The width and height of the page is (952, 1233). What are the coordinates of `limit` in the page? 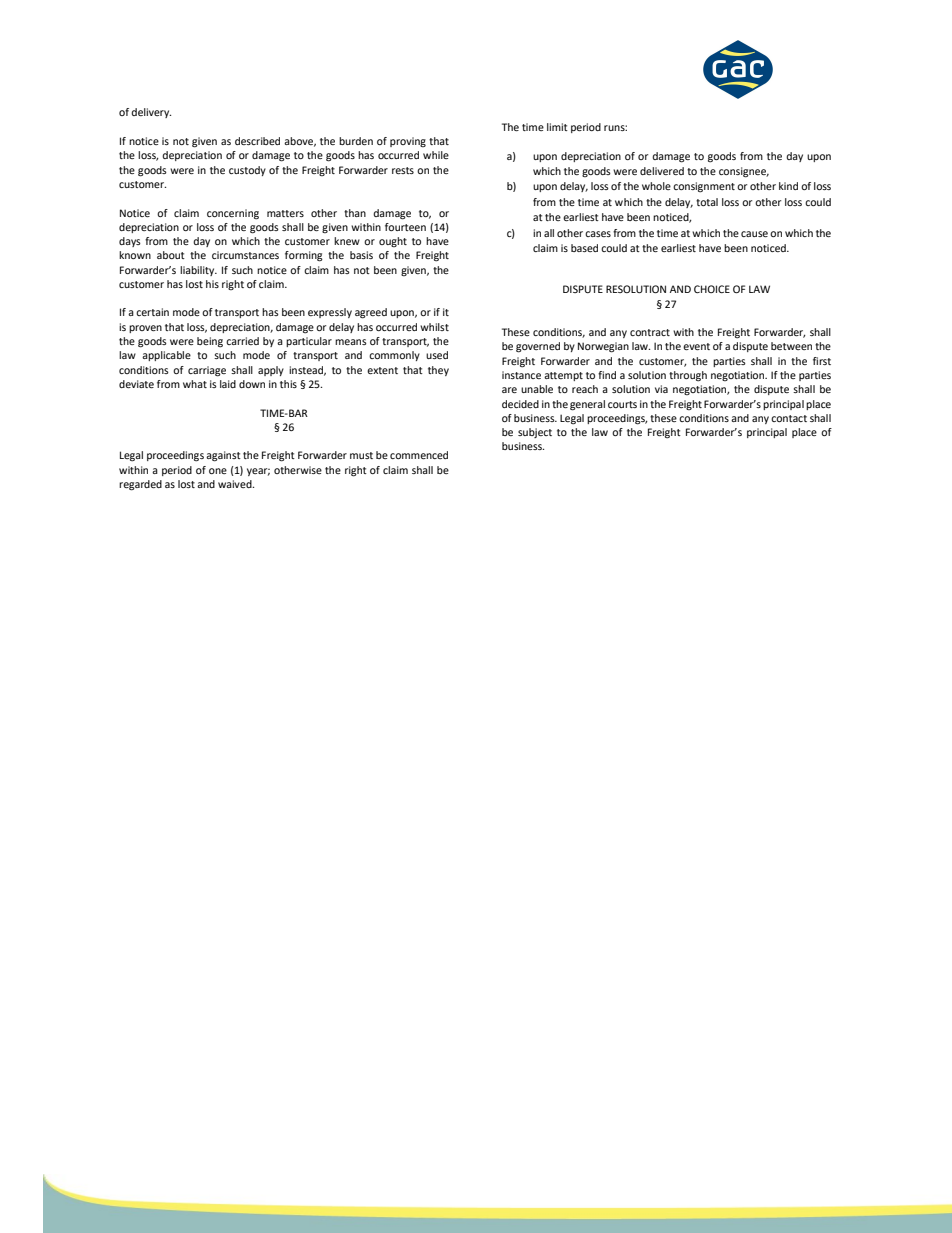 It's located at (557, 127).
